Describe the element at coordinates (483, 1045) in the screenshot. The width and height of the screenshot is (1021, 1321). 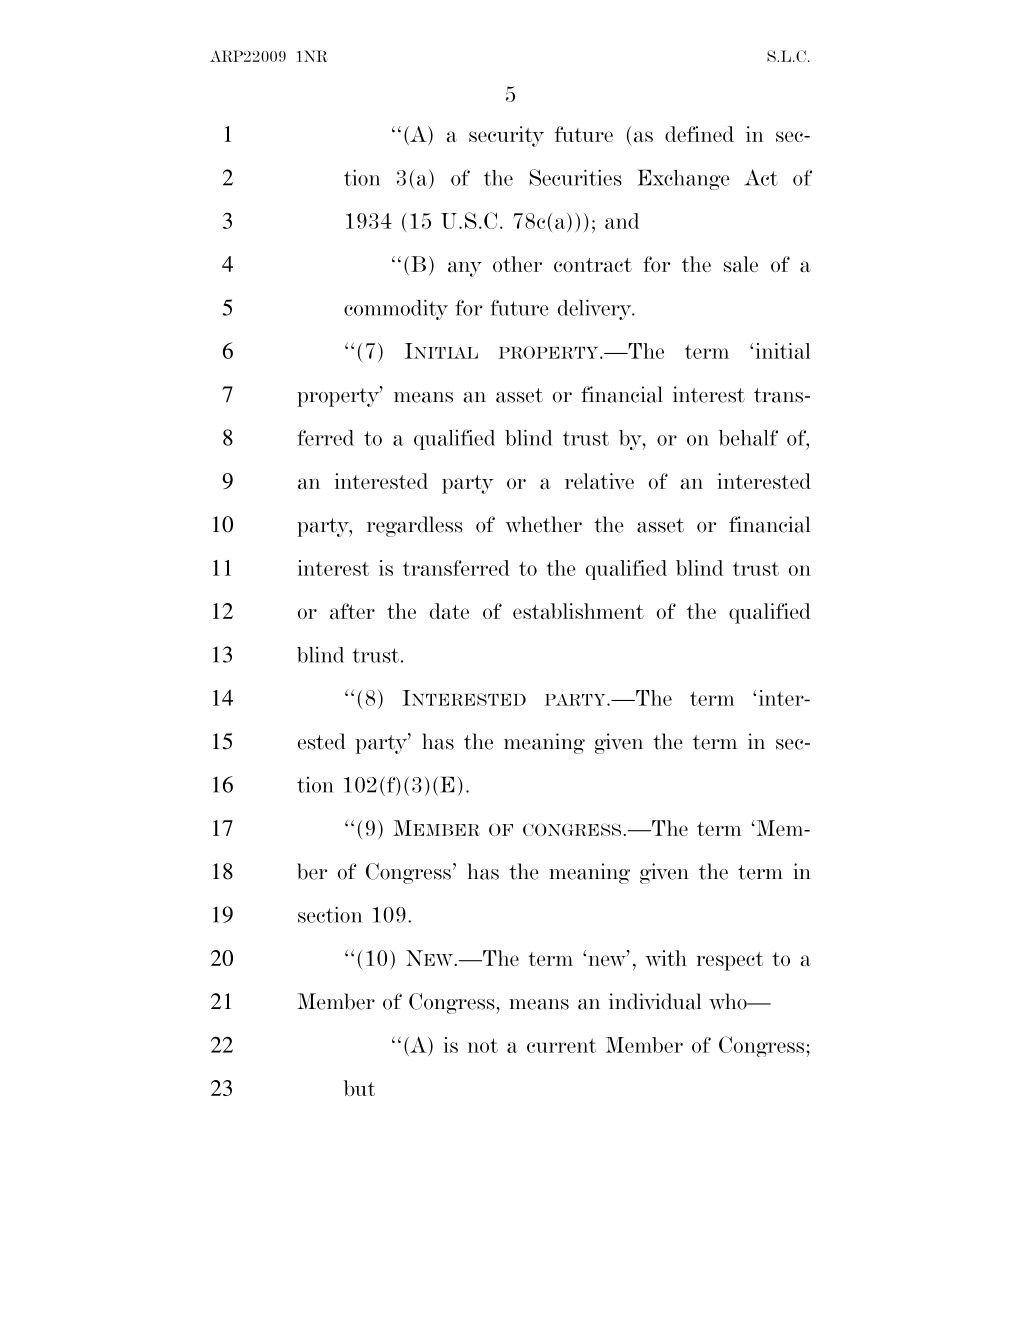
I see `not` at that location.
